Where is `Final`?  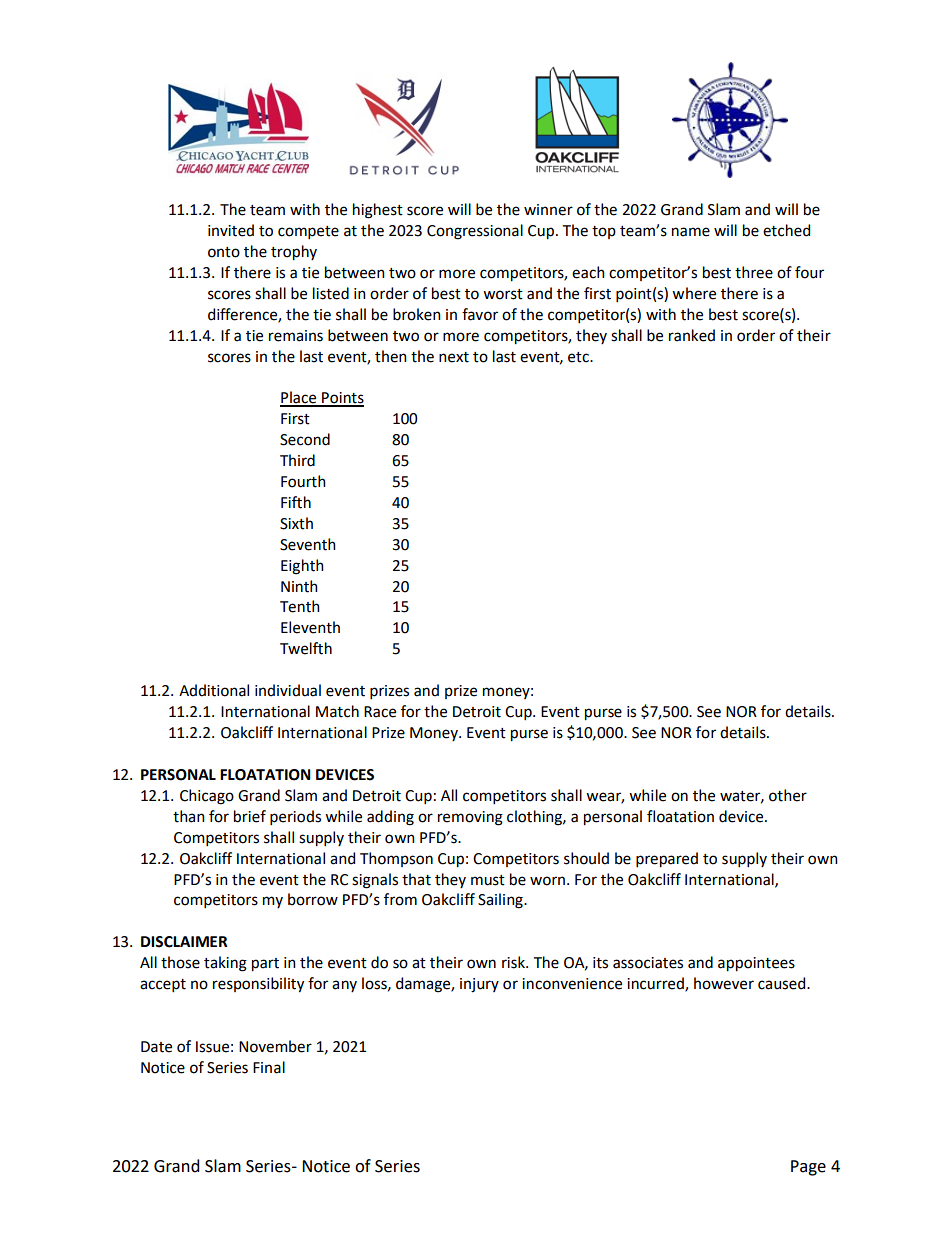
Final is located at coordinates (269, 1067).
